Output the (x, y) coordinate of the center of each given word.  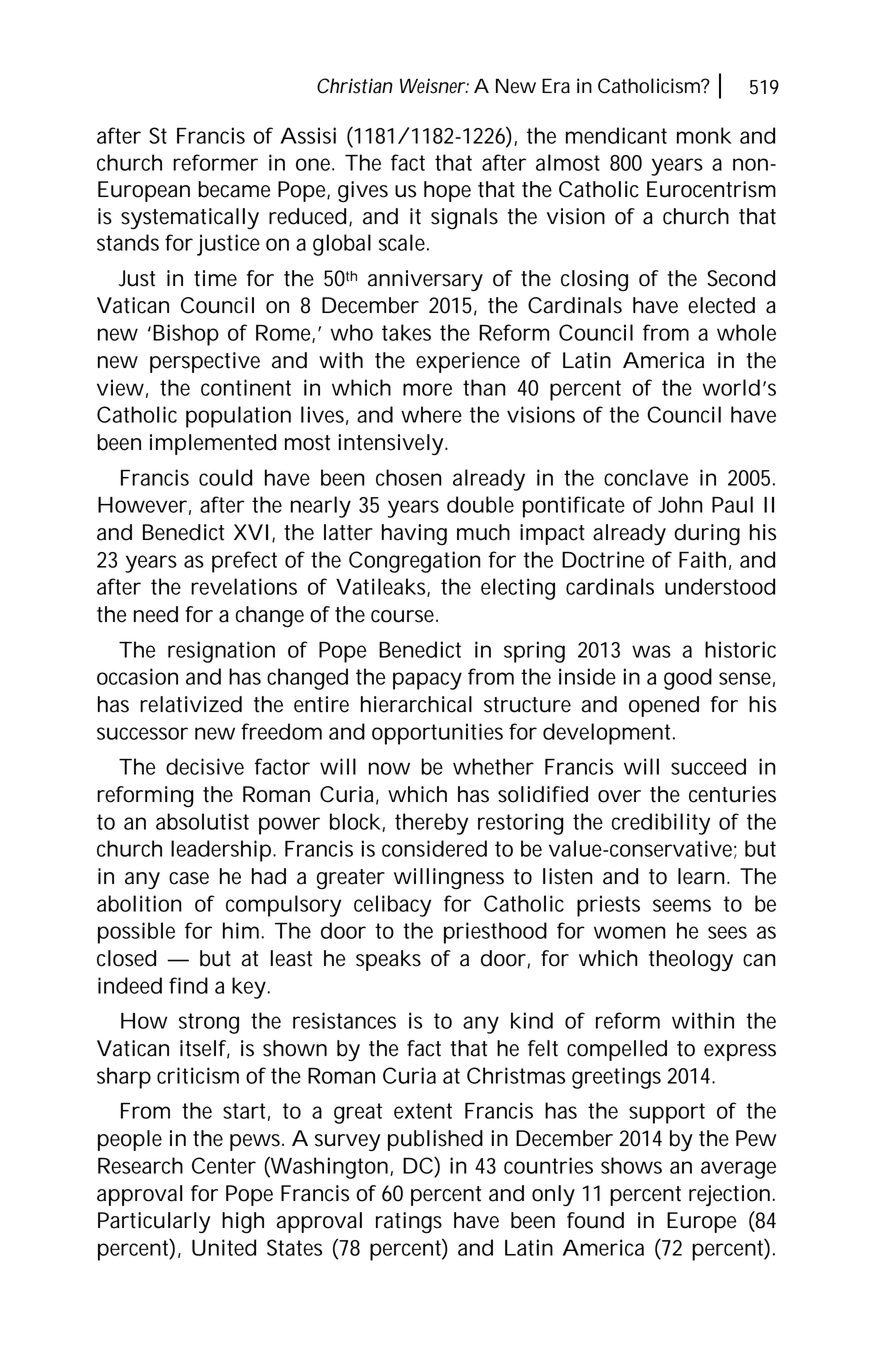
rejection (729, 1195)
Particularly (154, 1222)
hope (447, 191)
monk (704, 135)
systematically (190, 218)
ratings (409, 1223)
